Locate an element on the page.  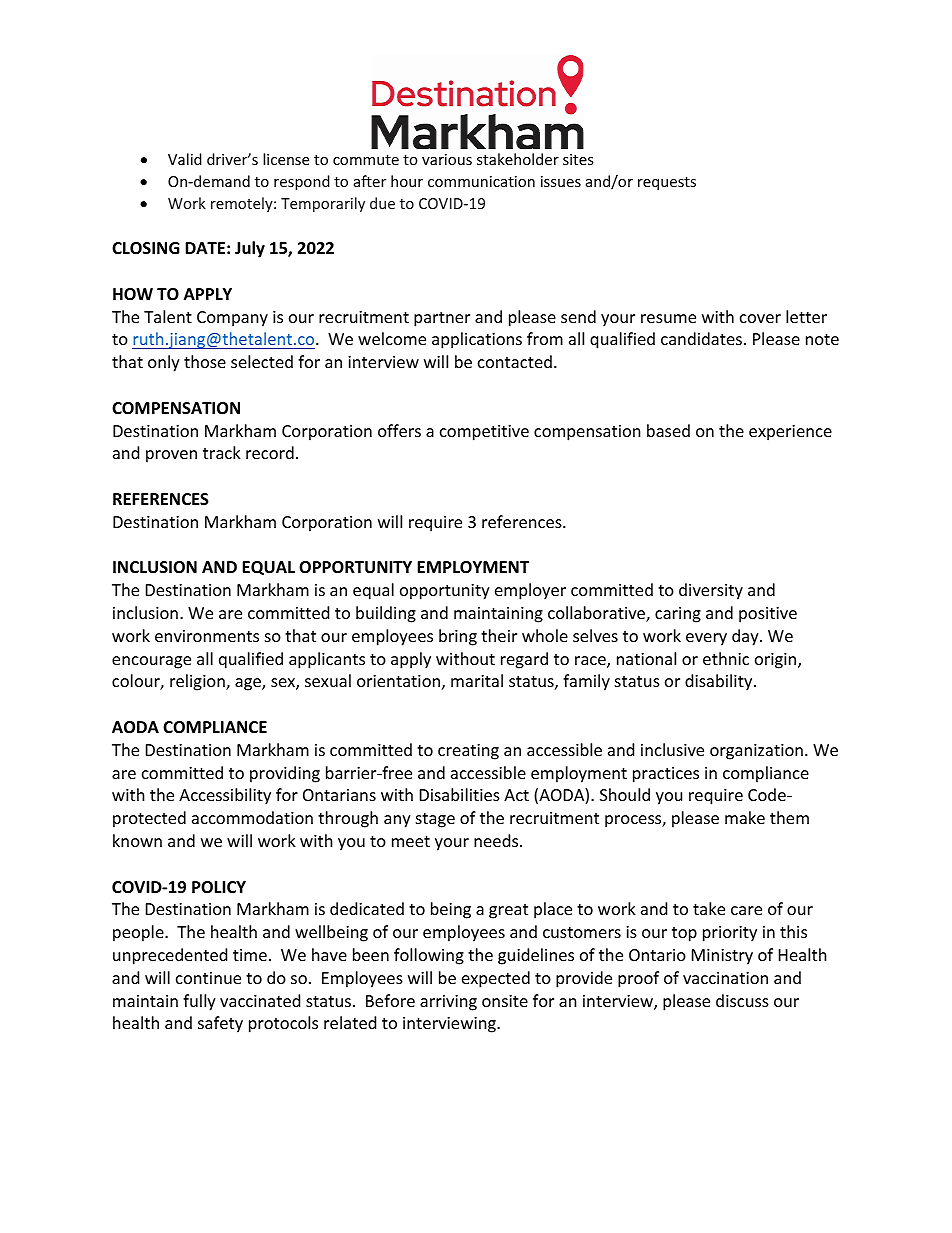
those is located at coordinates (205, 361).
